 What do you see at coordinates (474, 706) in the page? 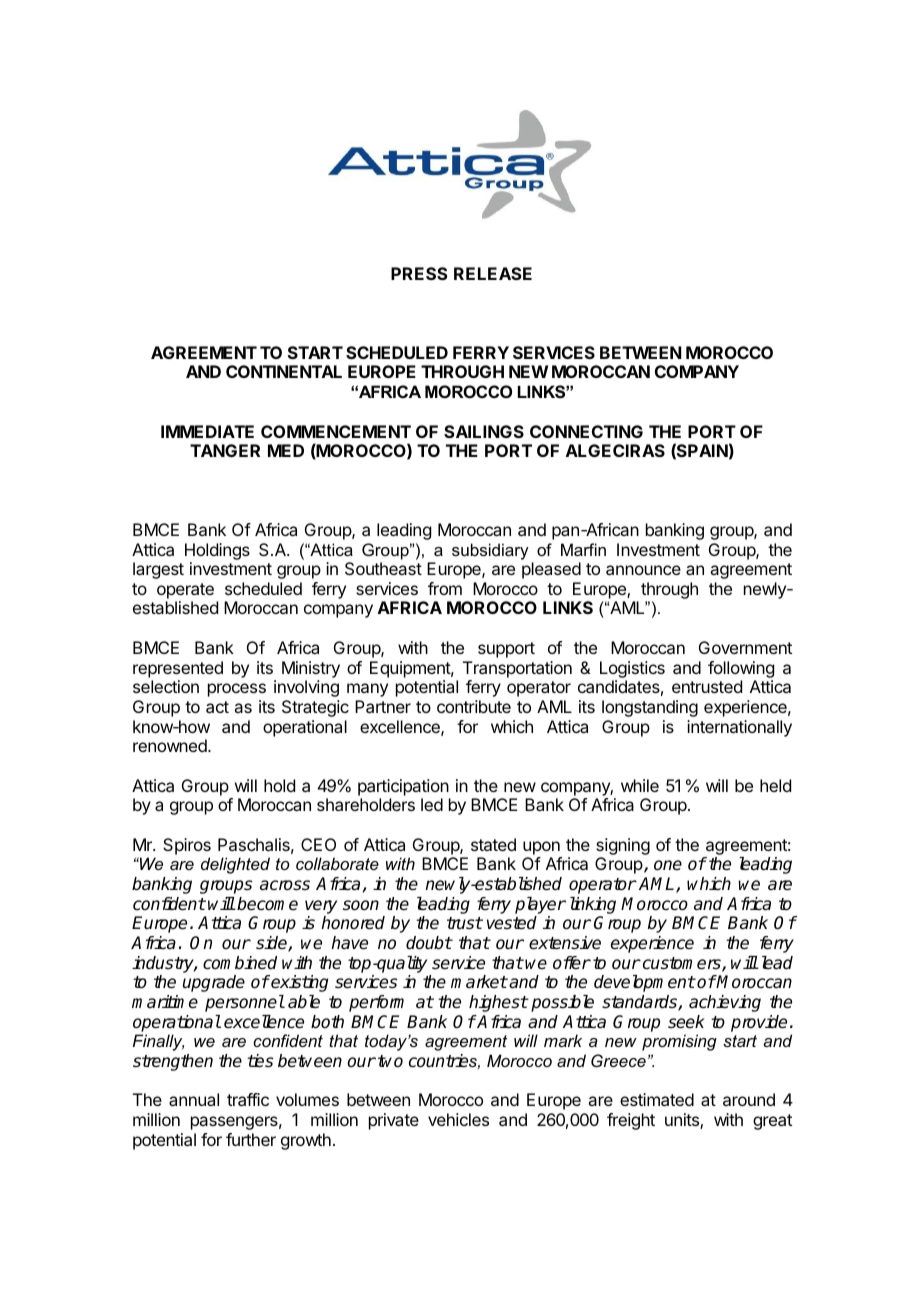
I see `contribute` at bounding box center [474, 706].
